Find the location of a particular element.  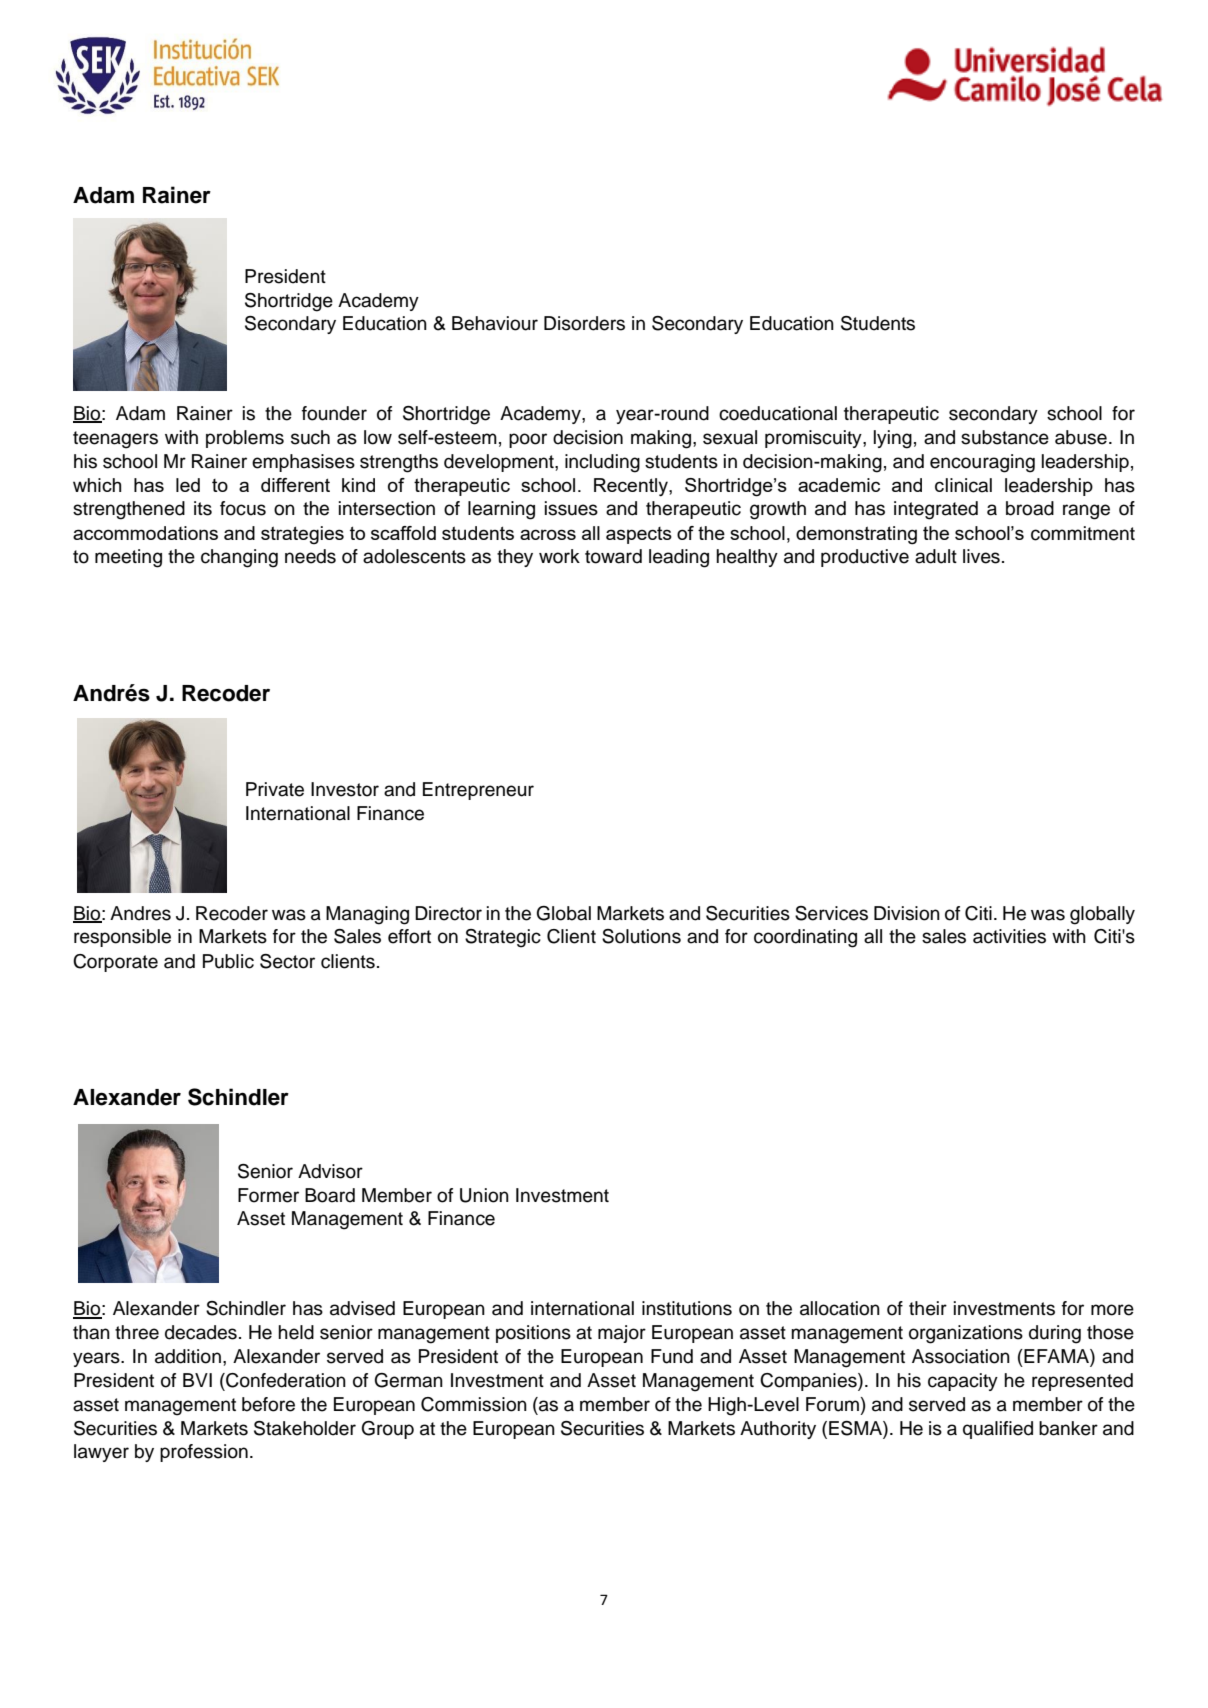

problems is located at coordinates (245, 439).
